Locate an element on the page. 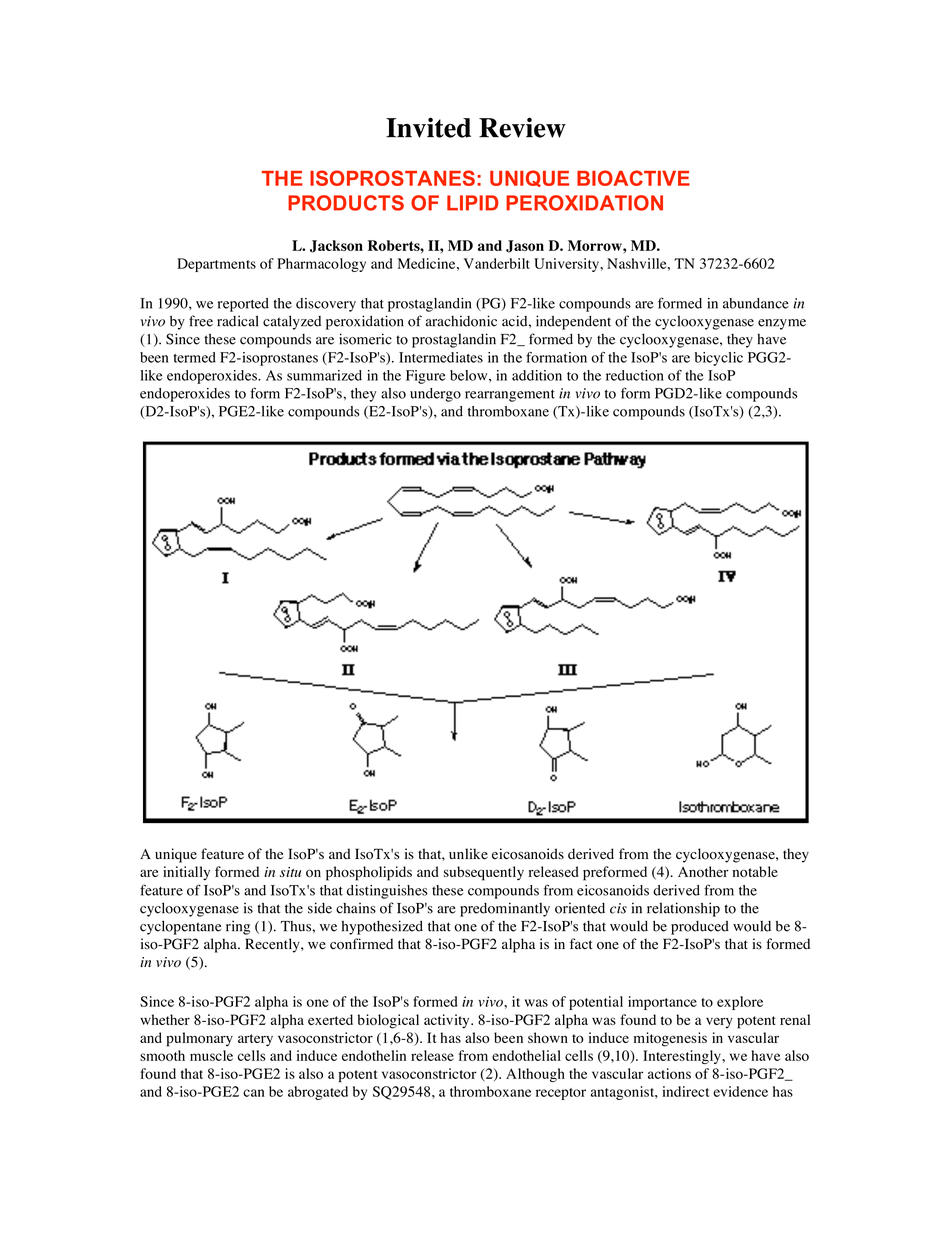 This page has height=1233, width=952. muscle is located at coordinates (211, 1055).
